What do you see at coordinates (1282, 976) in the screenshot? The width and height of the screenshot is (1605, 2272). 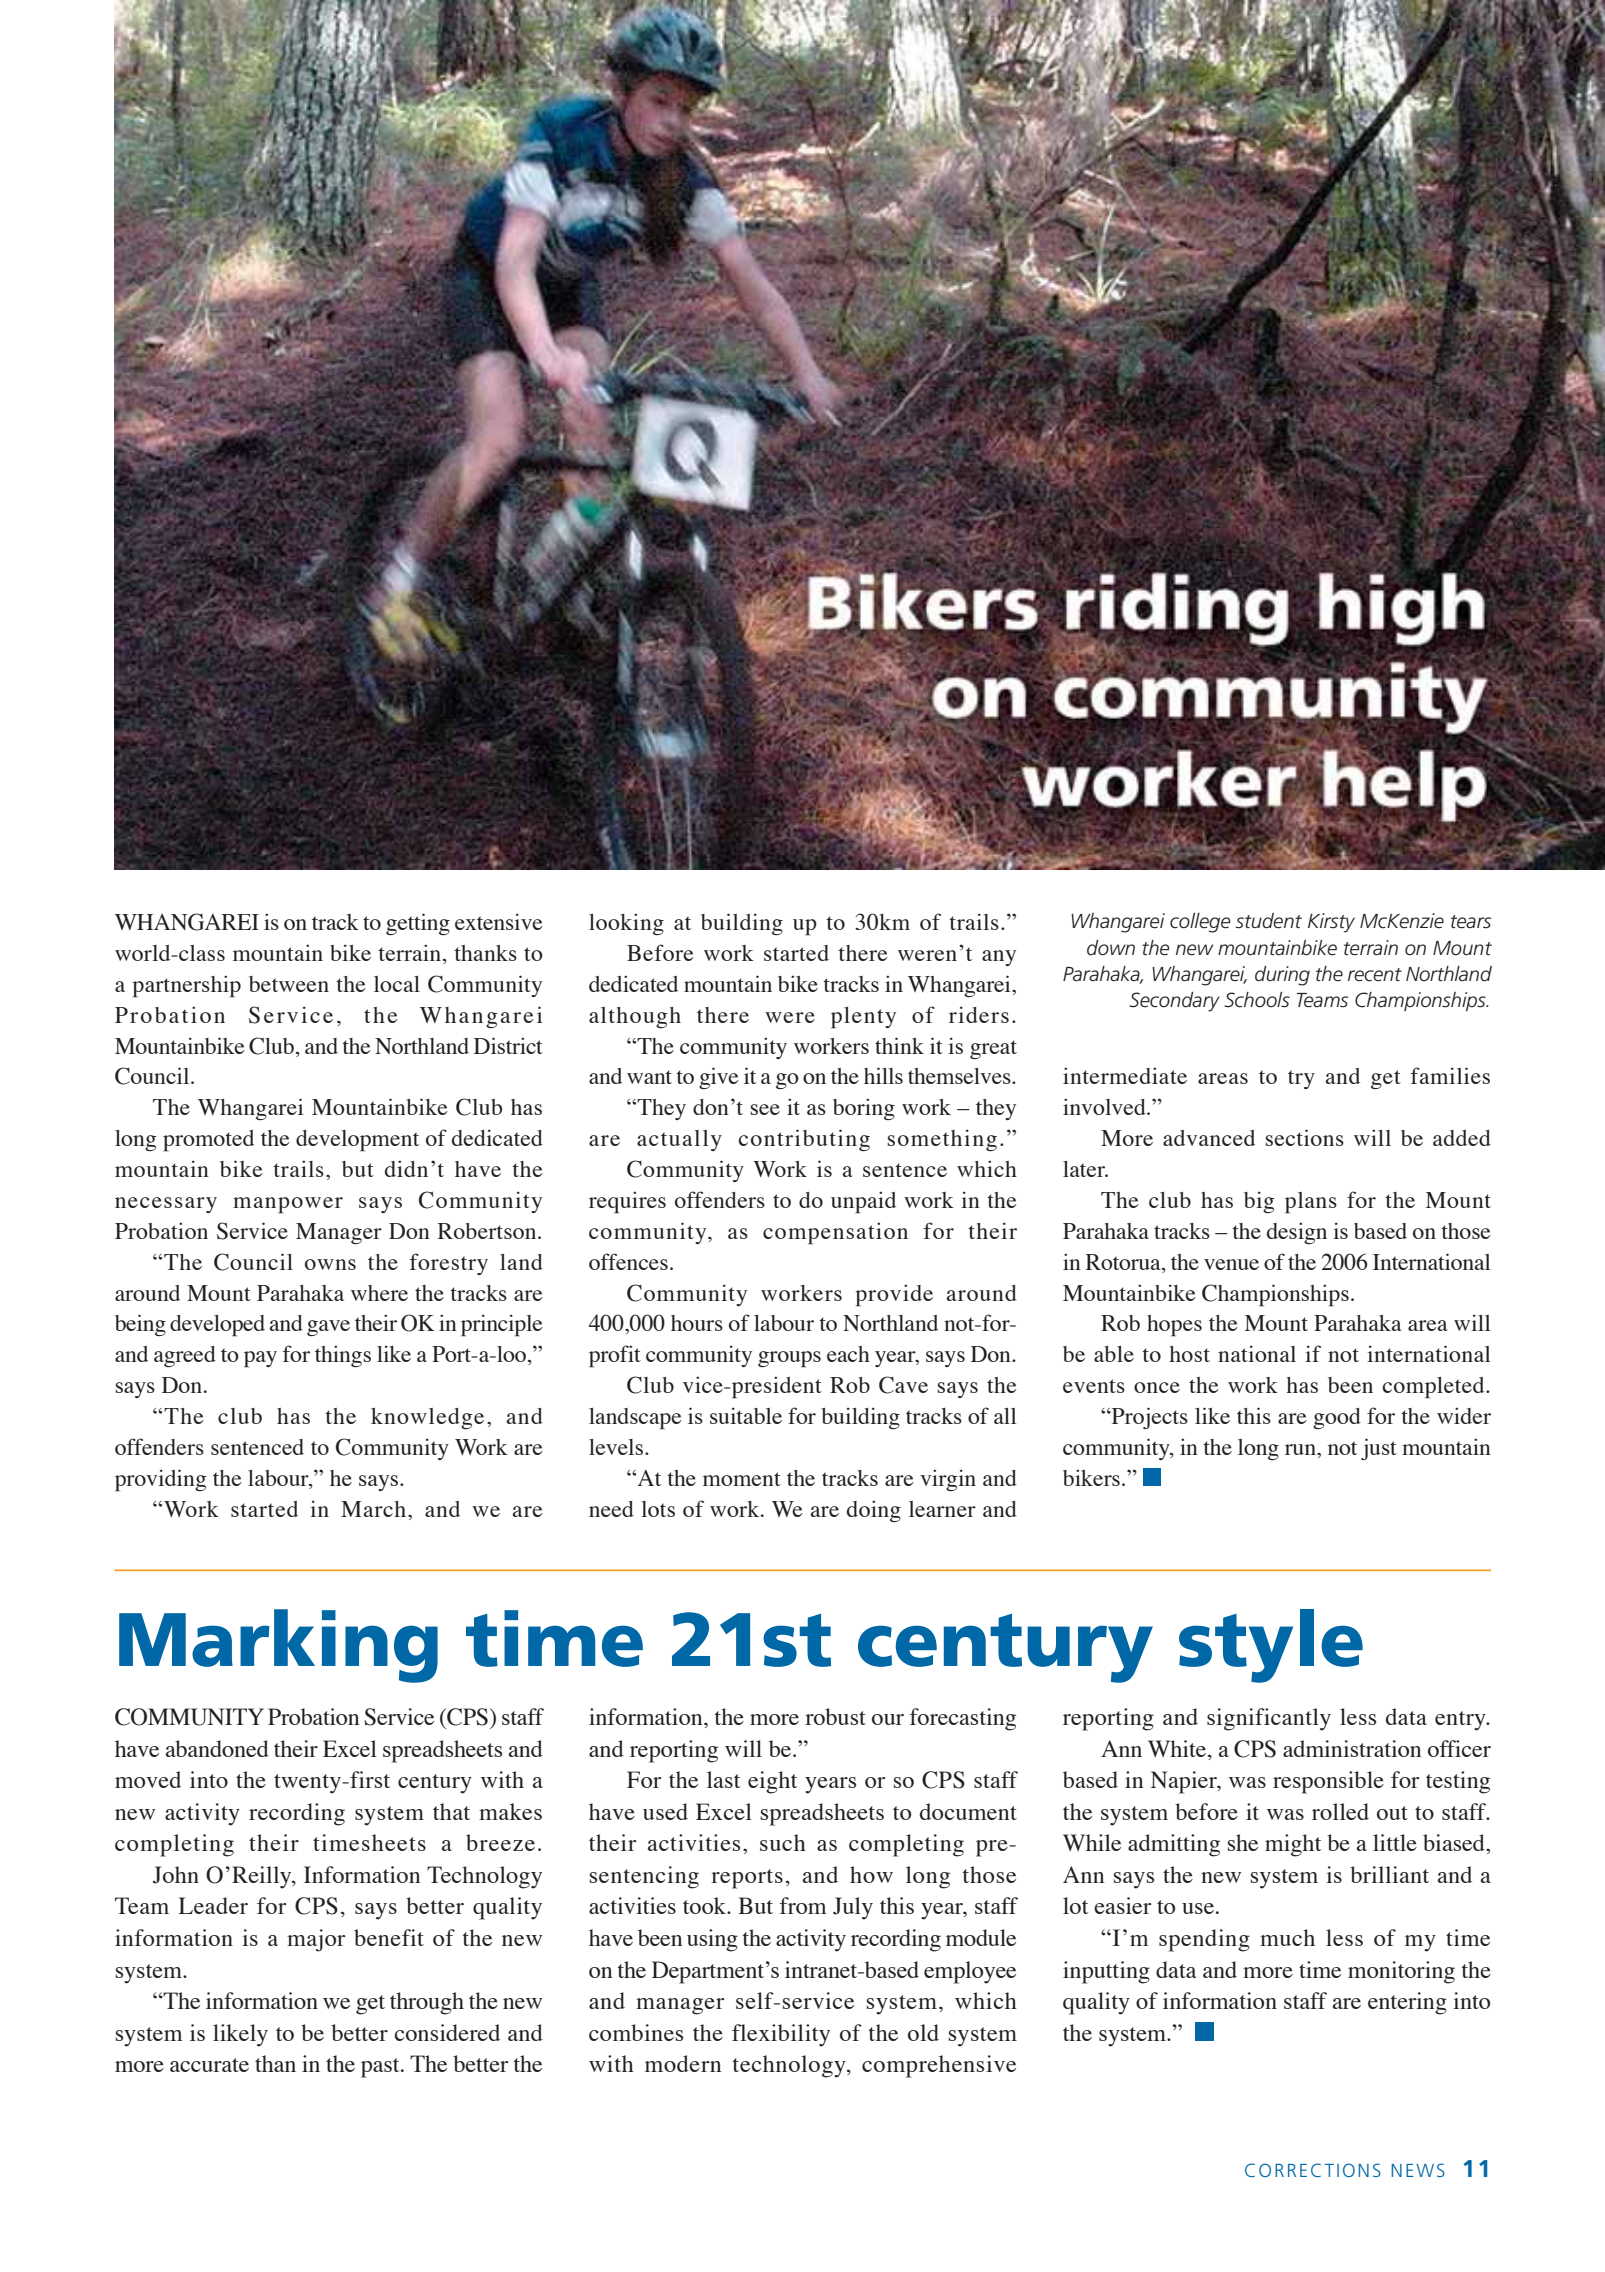 I see `during` at bounding box center [1282, 976].
